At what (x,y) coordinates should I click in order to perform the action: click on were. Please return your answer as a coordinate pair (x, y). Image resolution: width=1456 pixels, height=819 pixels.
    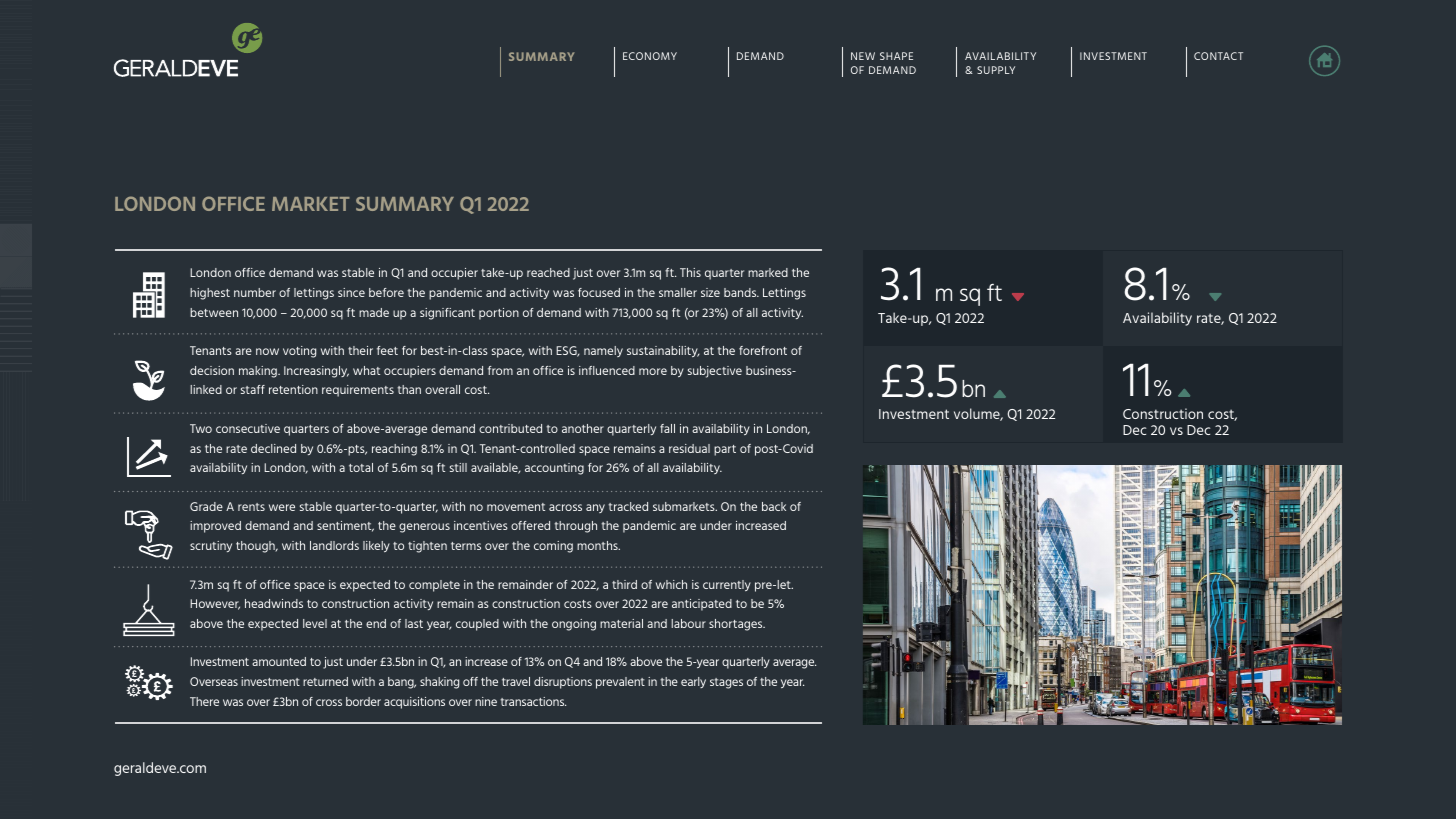
    Looking at the image, I should click on (282, 507).
